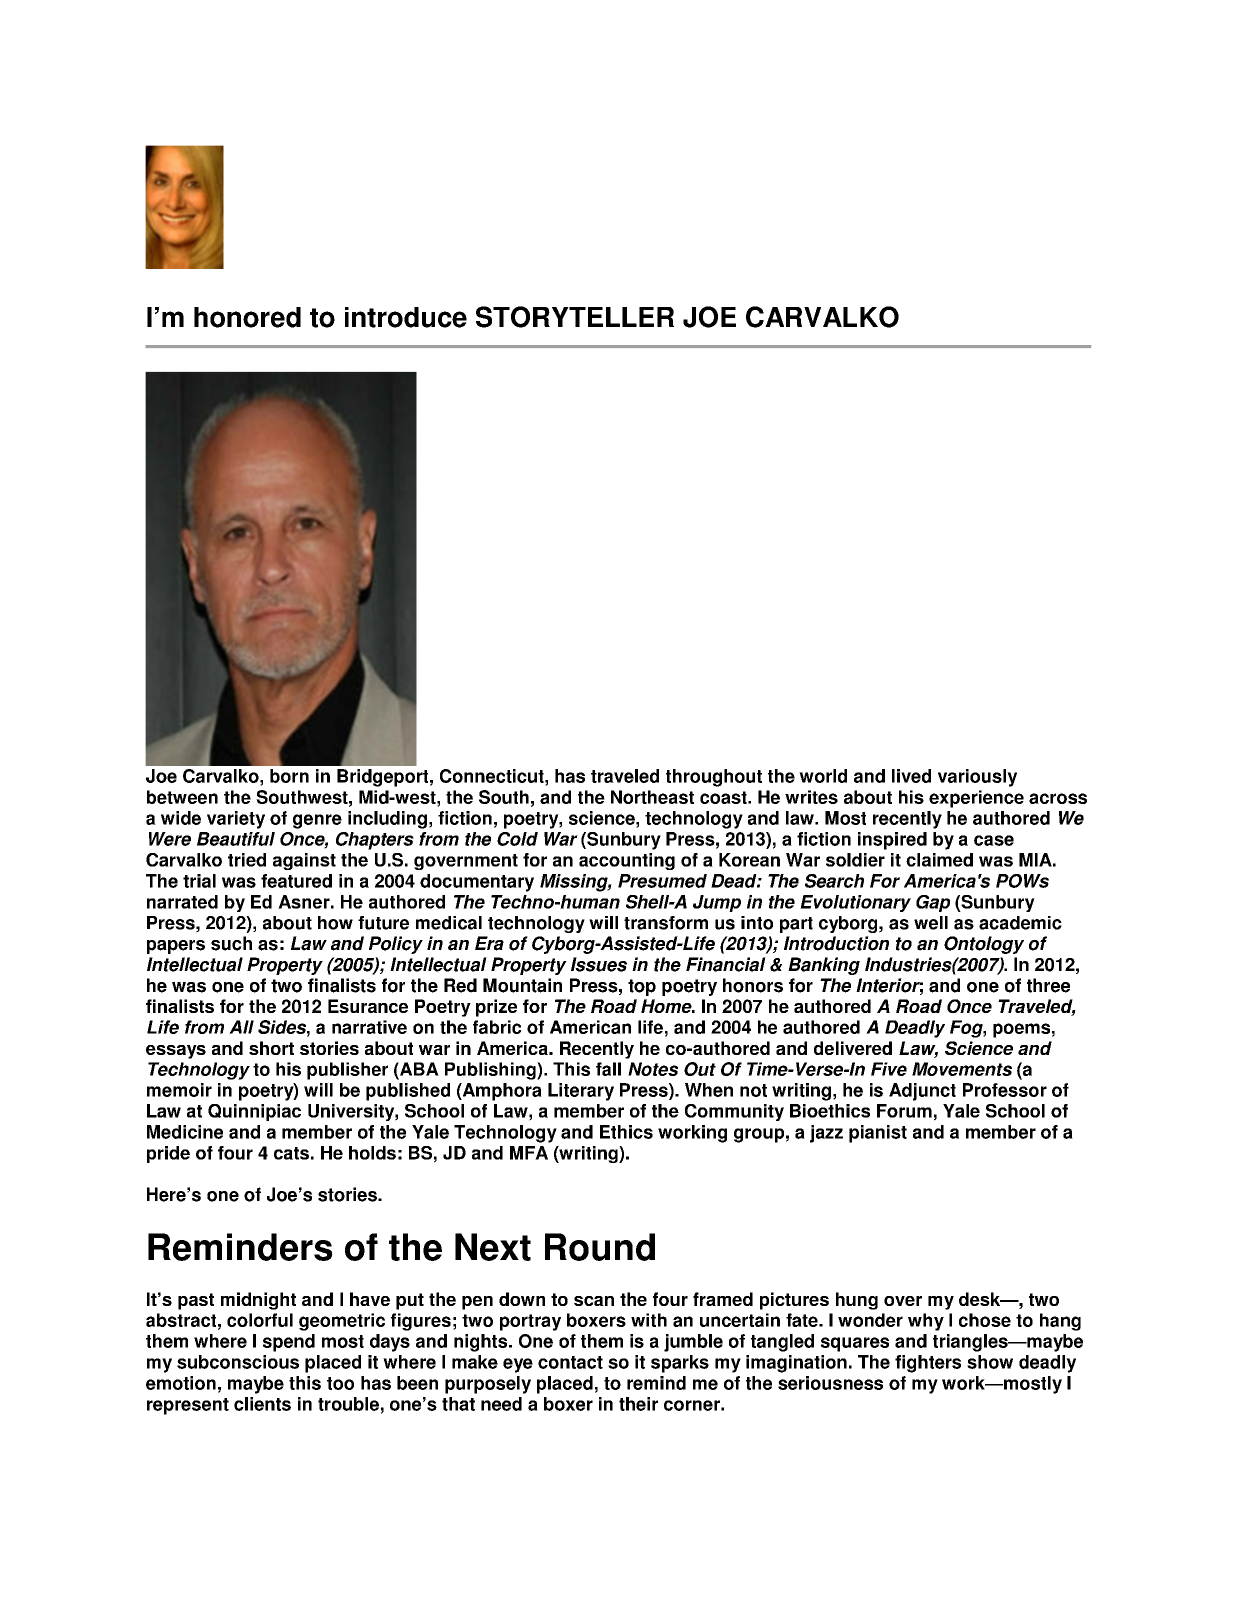 The image size is (1237, 1601). Describe the element at coordinates (570, 1362) in the document. I see `contact` at that location.
